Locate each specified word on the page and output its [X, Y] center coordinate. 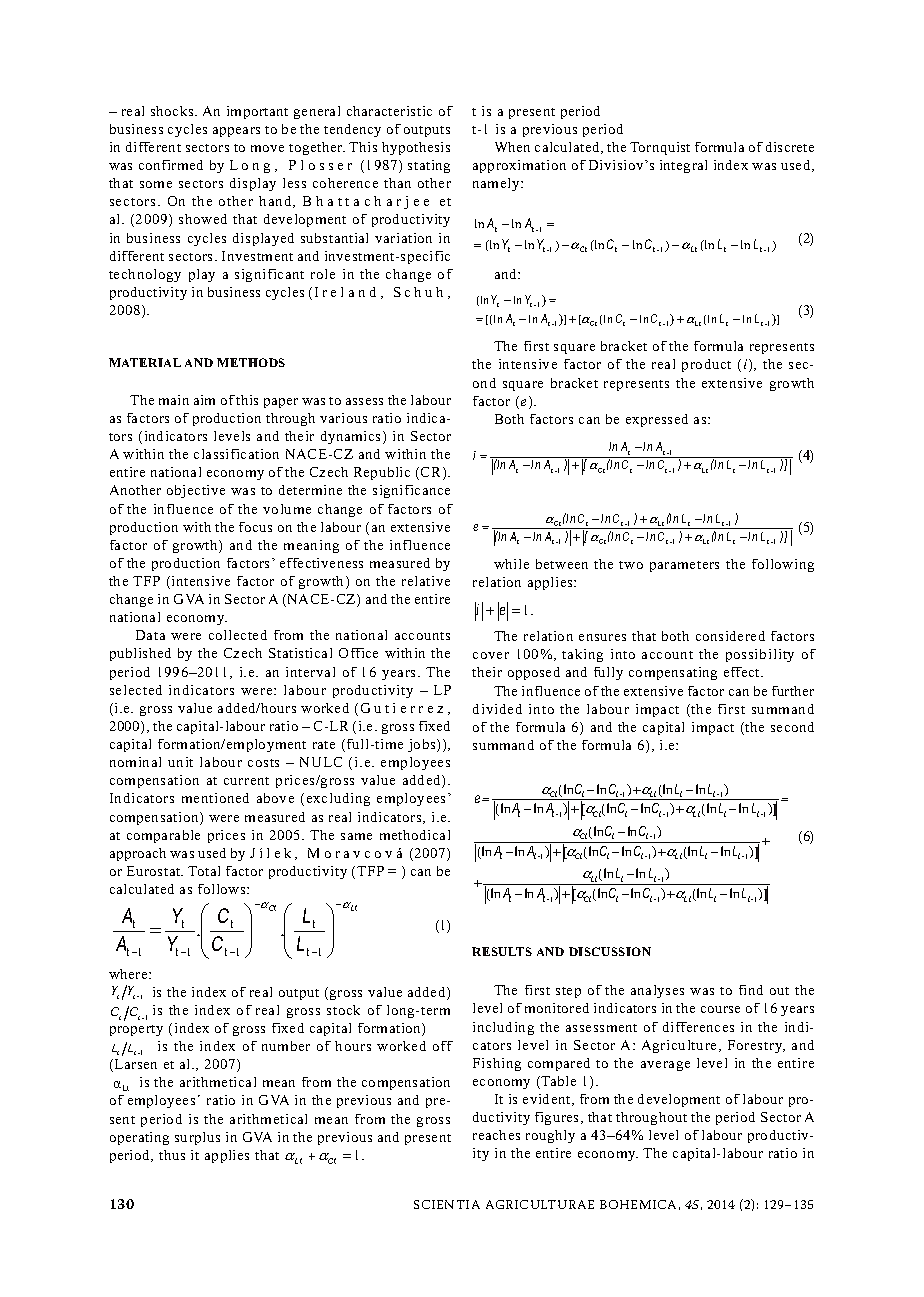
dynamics [352, 437]
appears [236, 132]
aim [204, 400]
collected [238, 635]
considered [730, 636]
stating [429, 166]
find [751, 990]
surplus [197, 1138]
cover [491, 655]
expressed [657, 420]
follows [223, 889]
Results [502, 951]
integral [683, 166]
